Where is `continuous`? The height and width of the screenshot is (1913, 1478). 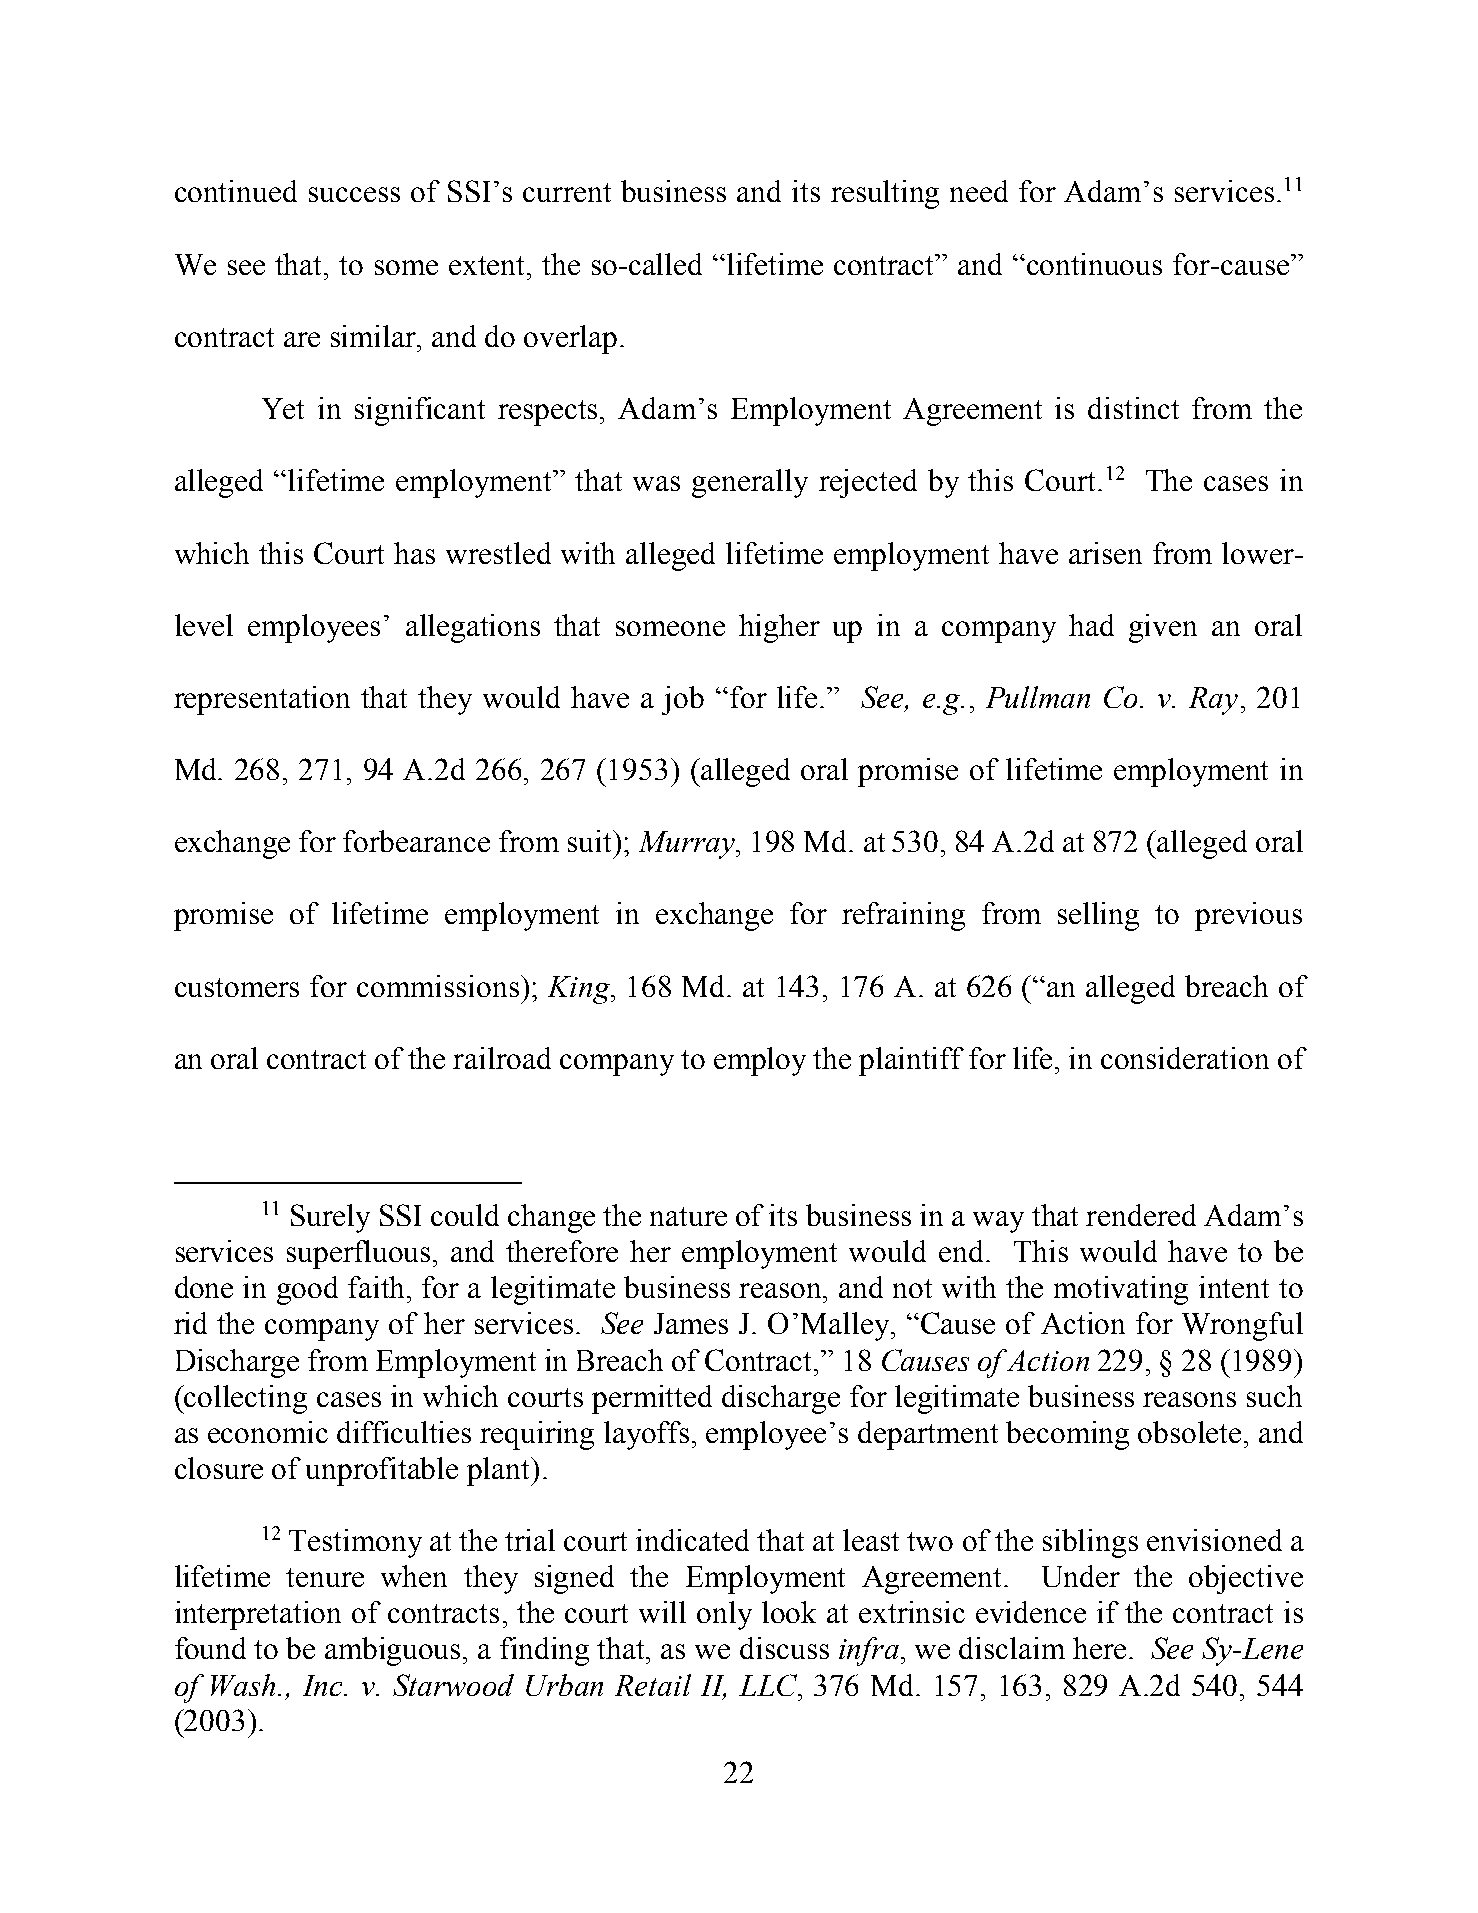
continuous is located at coordinates (1094, 264).
